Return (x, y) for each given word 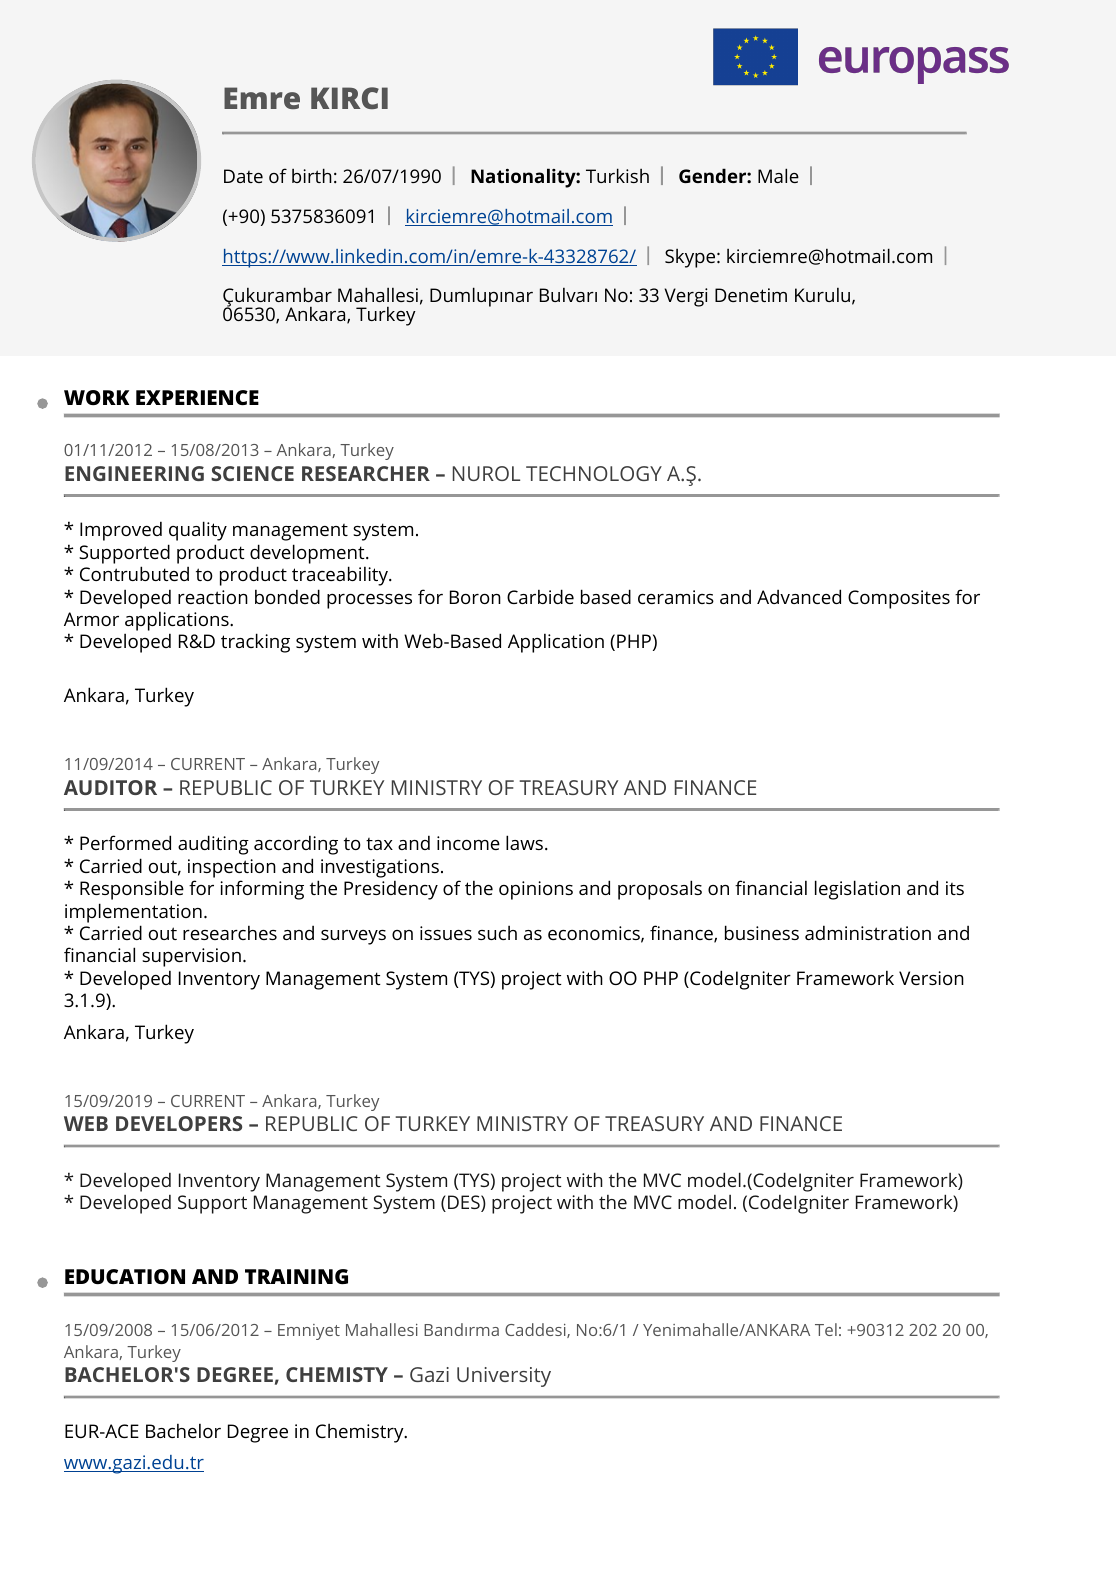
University (504, 1377)
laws (524, 842)
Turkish (617, 175)
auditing (213, 845)
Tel (826, 1329)
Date (243, 176)
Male (778, 175)
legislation (857, 890)
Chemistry (361, 1433)
